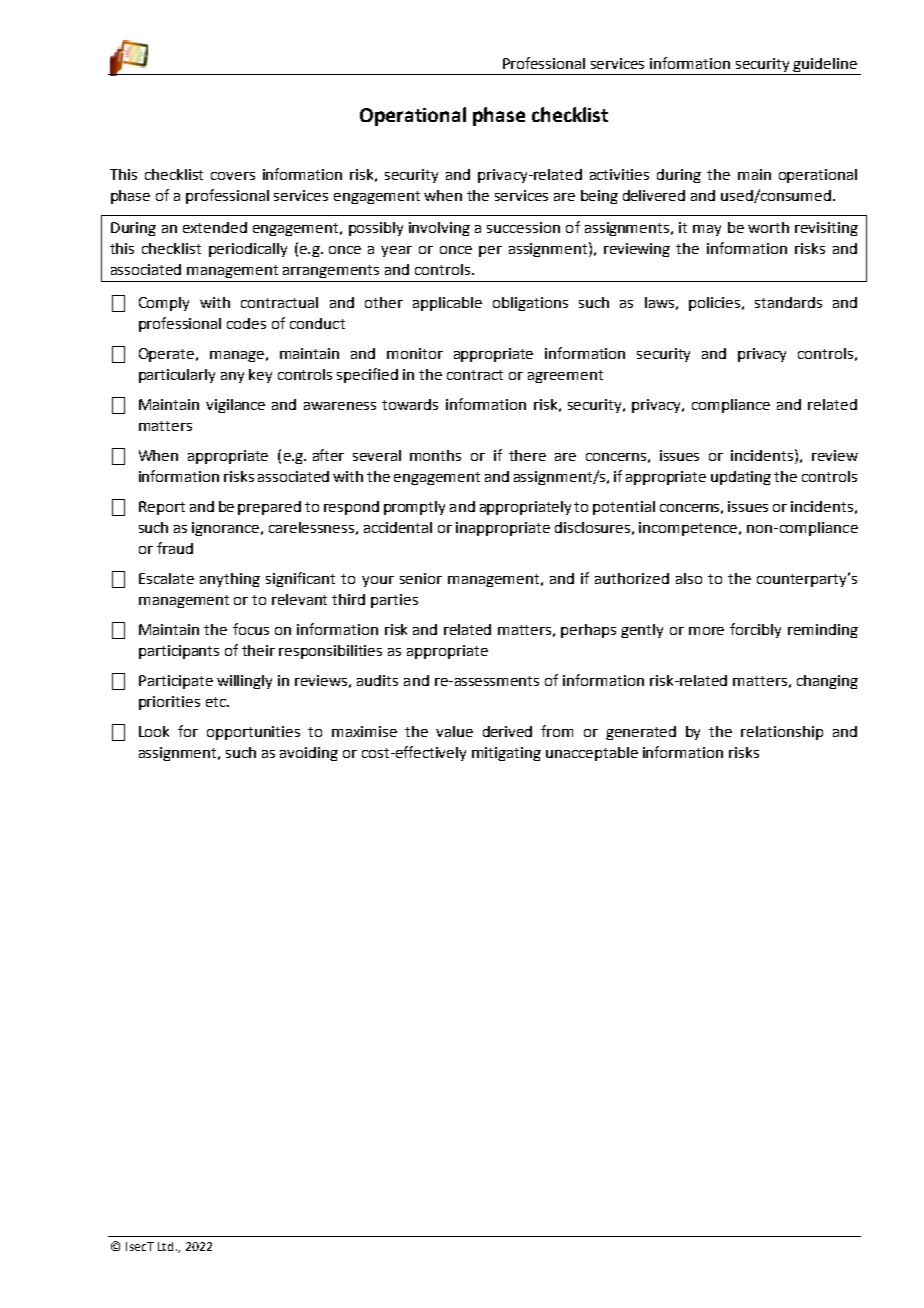  I want to click on guideline, so click(825, 65).
